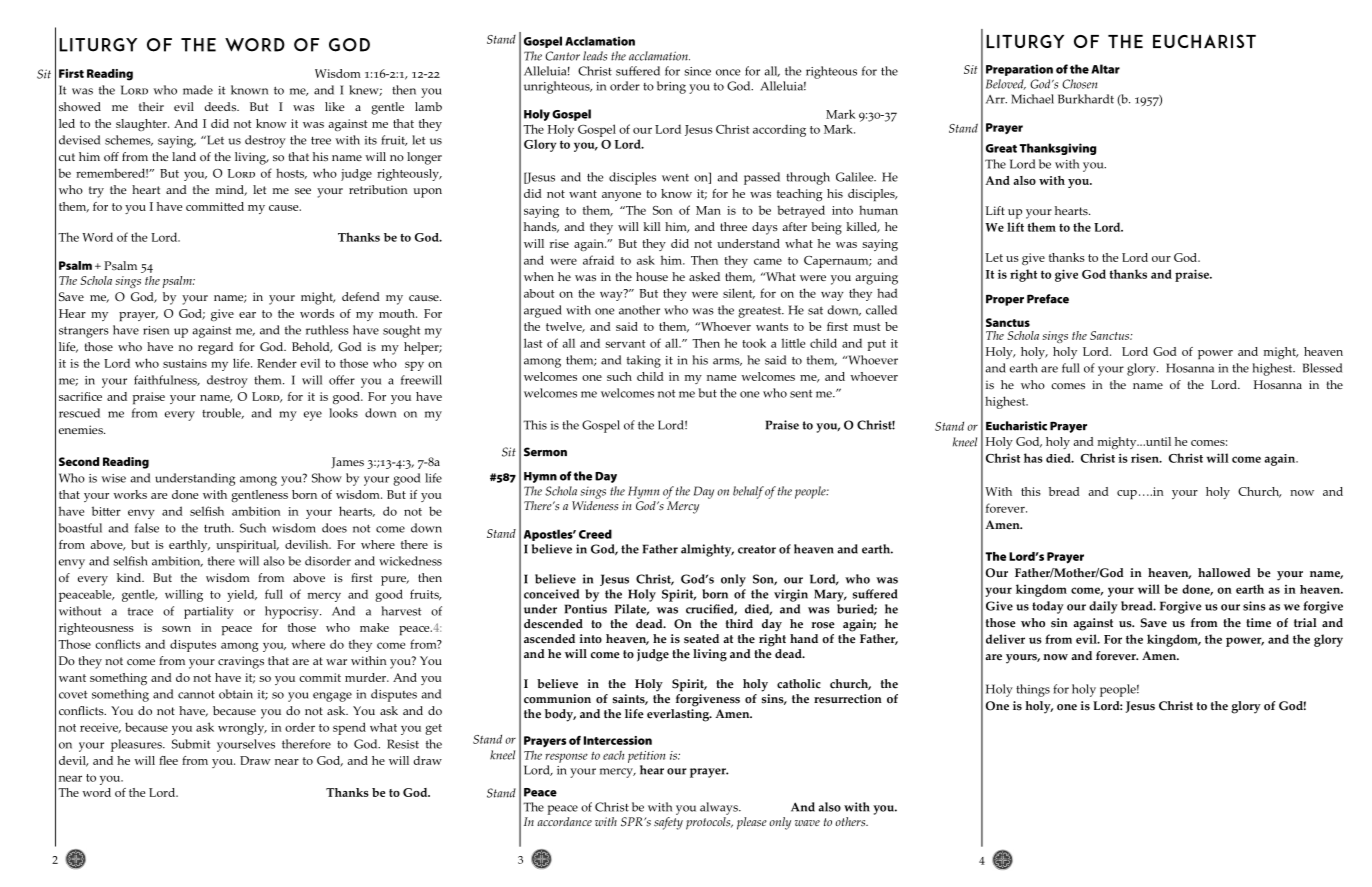 This image has width=1372, height=887. What do you see at coordinates (1322, 368) in the image?
I see `Blessed` at bounding box center [1322, 368].
